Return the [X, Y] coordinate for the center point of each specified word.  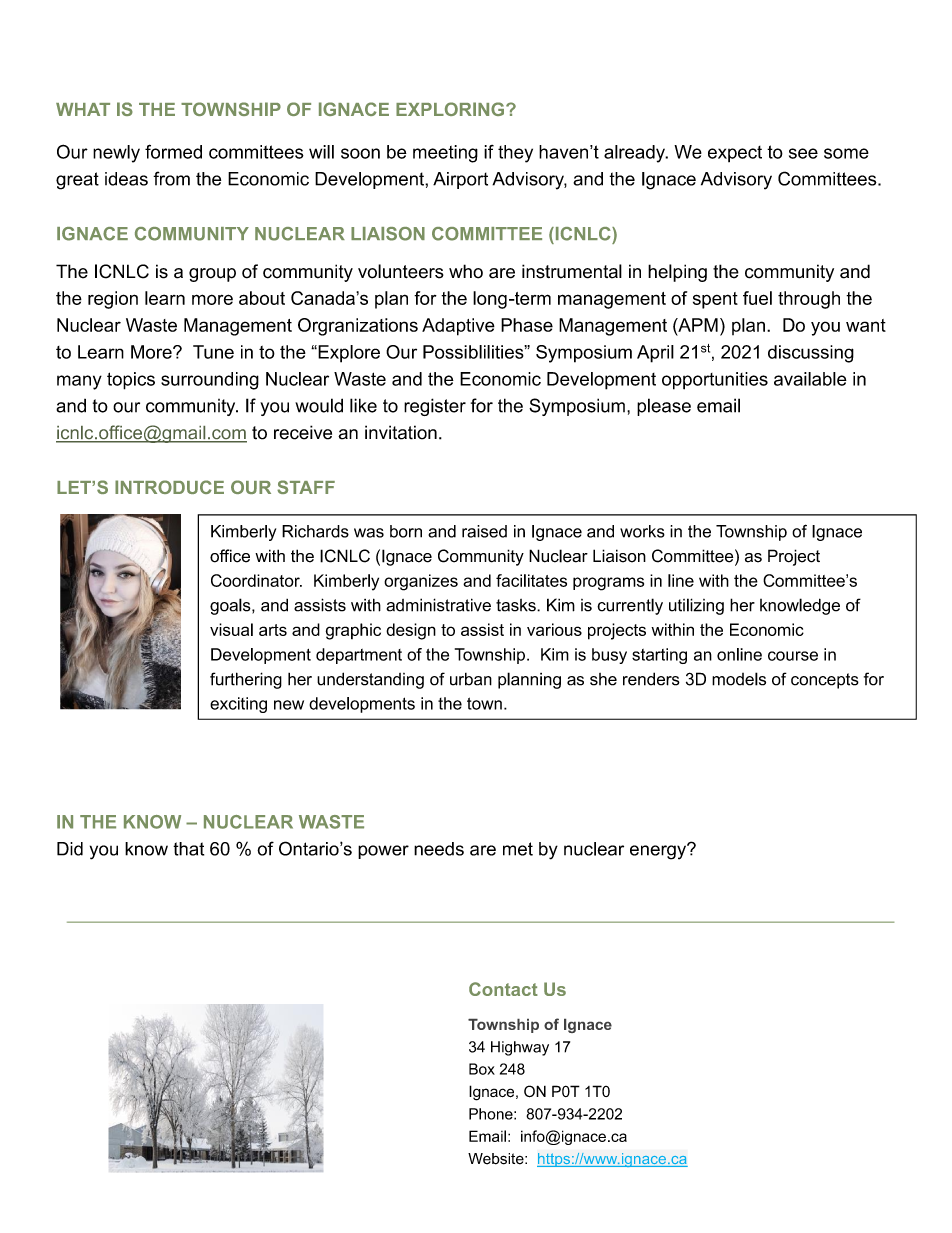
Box [482, 1069]
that [188, 849]
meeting [445, 154]
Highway [520, 1048]
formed [173, 151]
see [803, 153]
